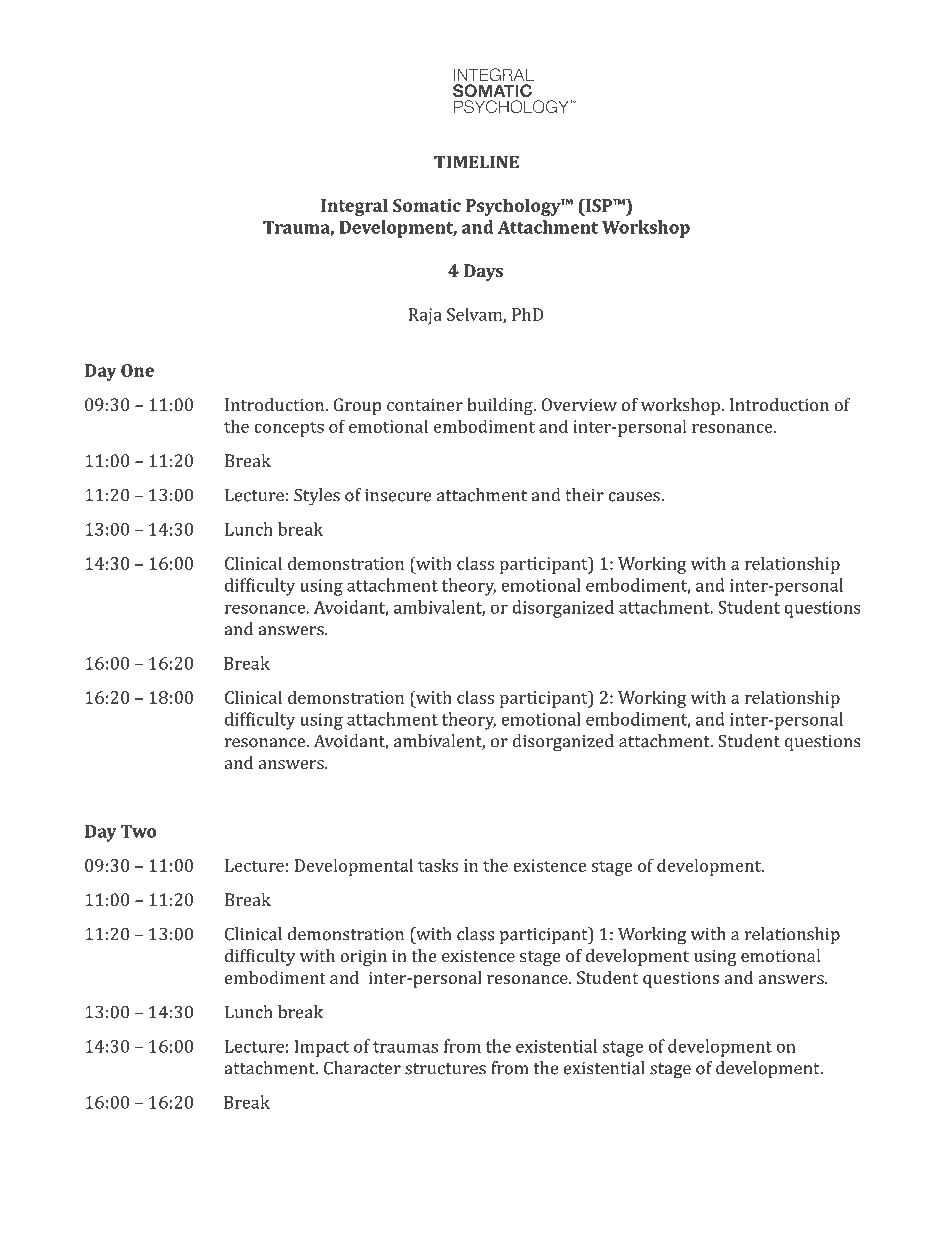 The image size is (952, 1233). I want to click on their, so click(584, 495).
